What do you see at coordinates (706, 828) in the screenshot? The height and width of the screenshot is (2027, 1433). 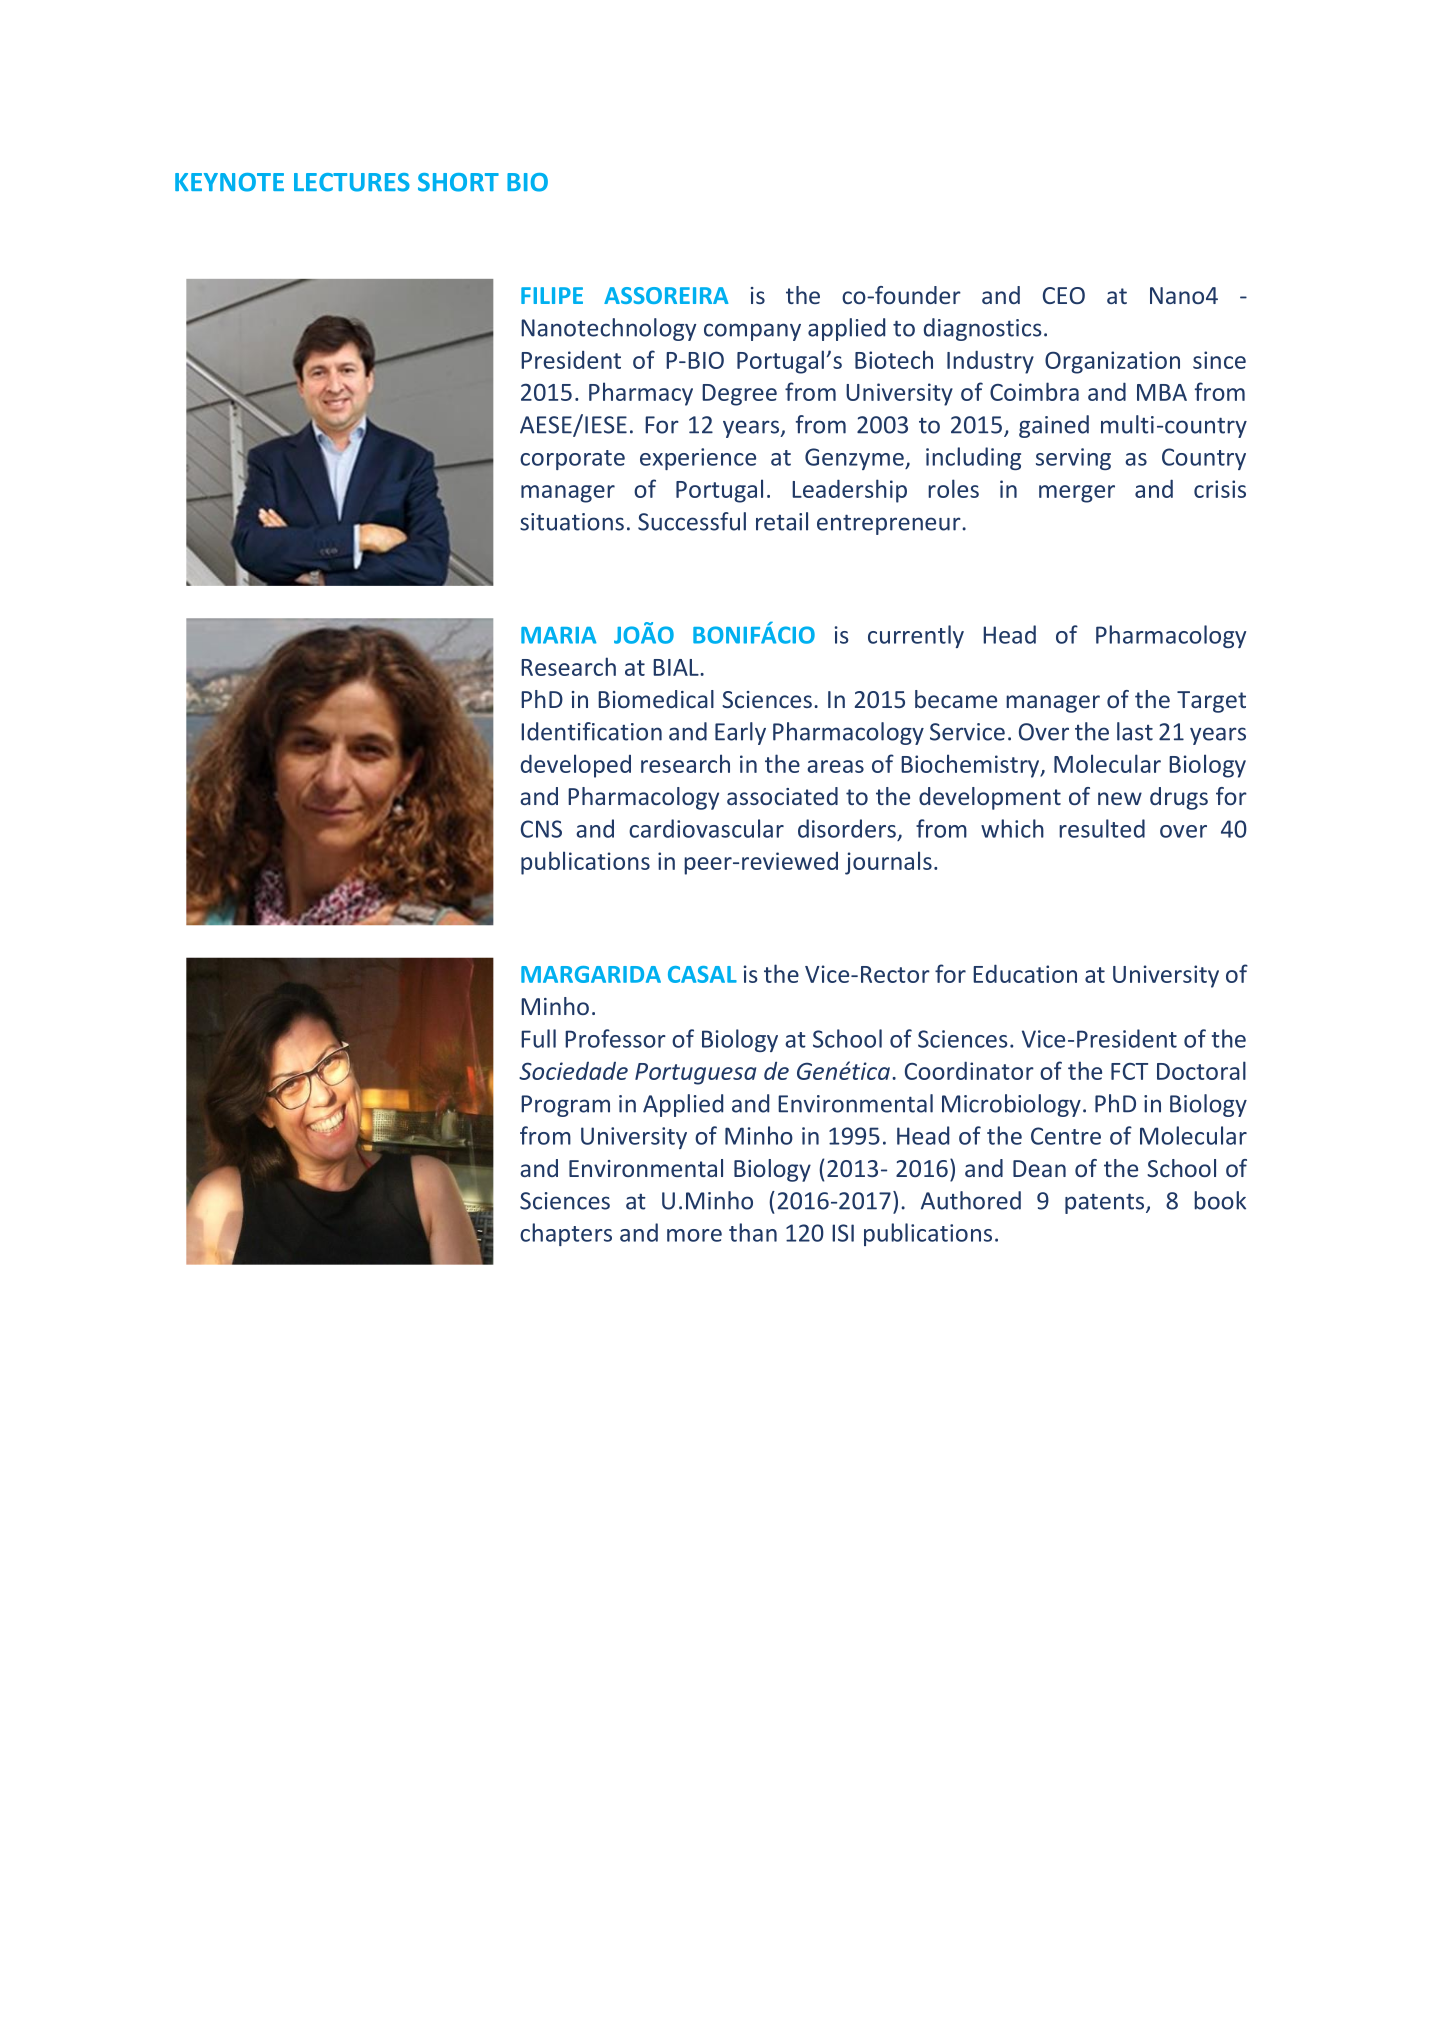 I see `cardiovascular` at bounding box center [706, 828].
